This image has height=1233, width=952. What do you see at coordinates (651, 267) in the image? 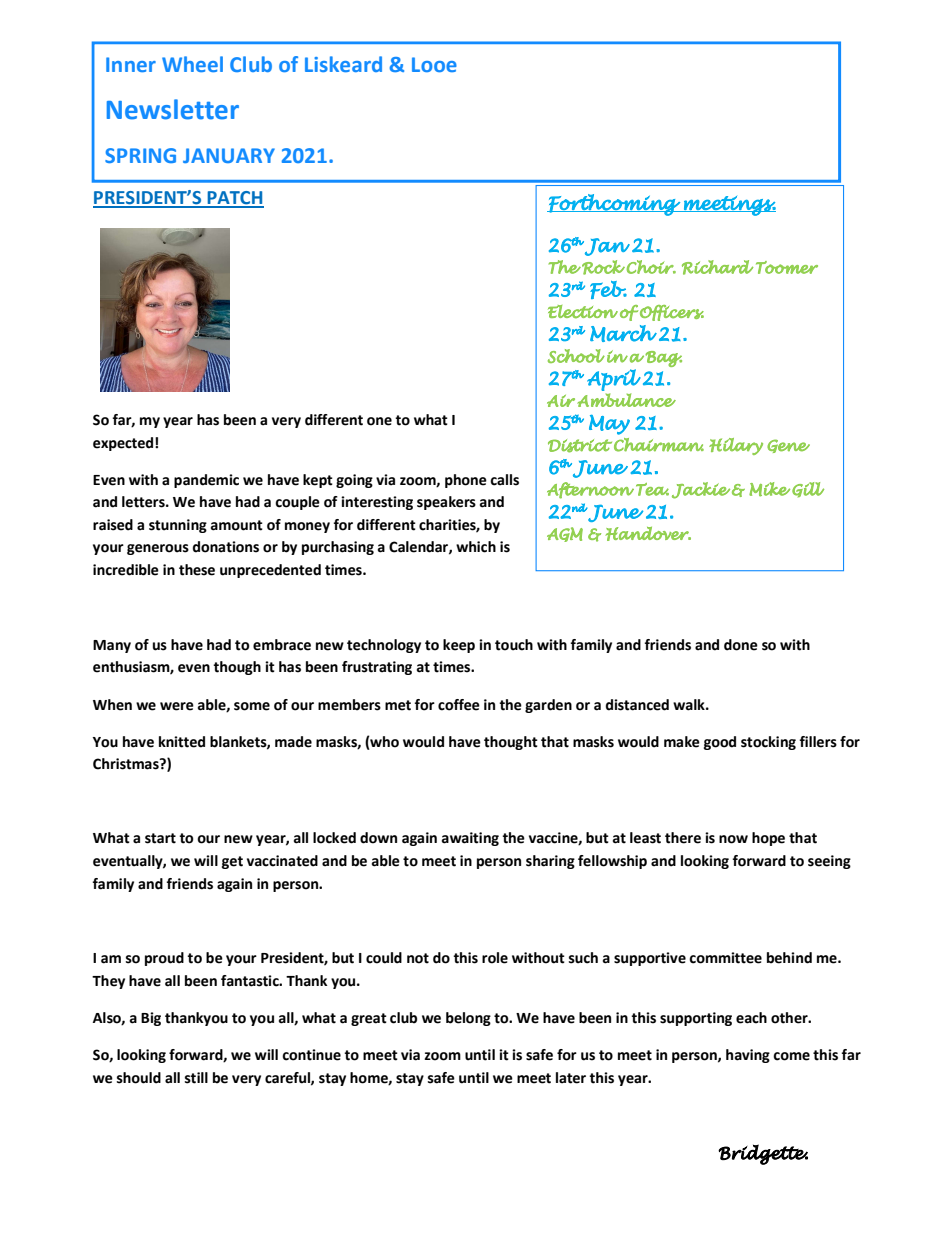
I see `Choir` at bounding box center [651, 267].
